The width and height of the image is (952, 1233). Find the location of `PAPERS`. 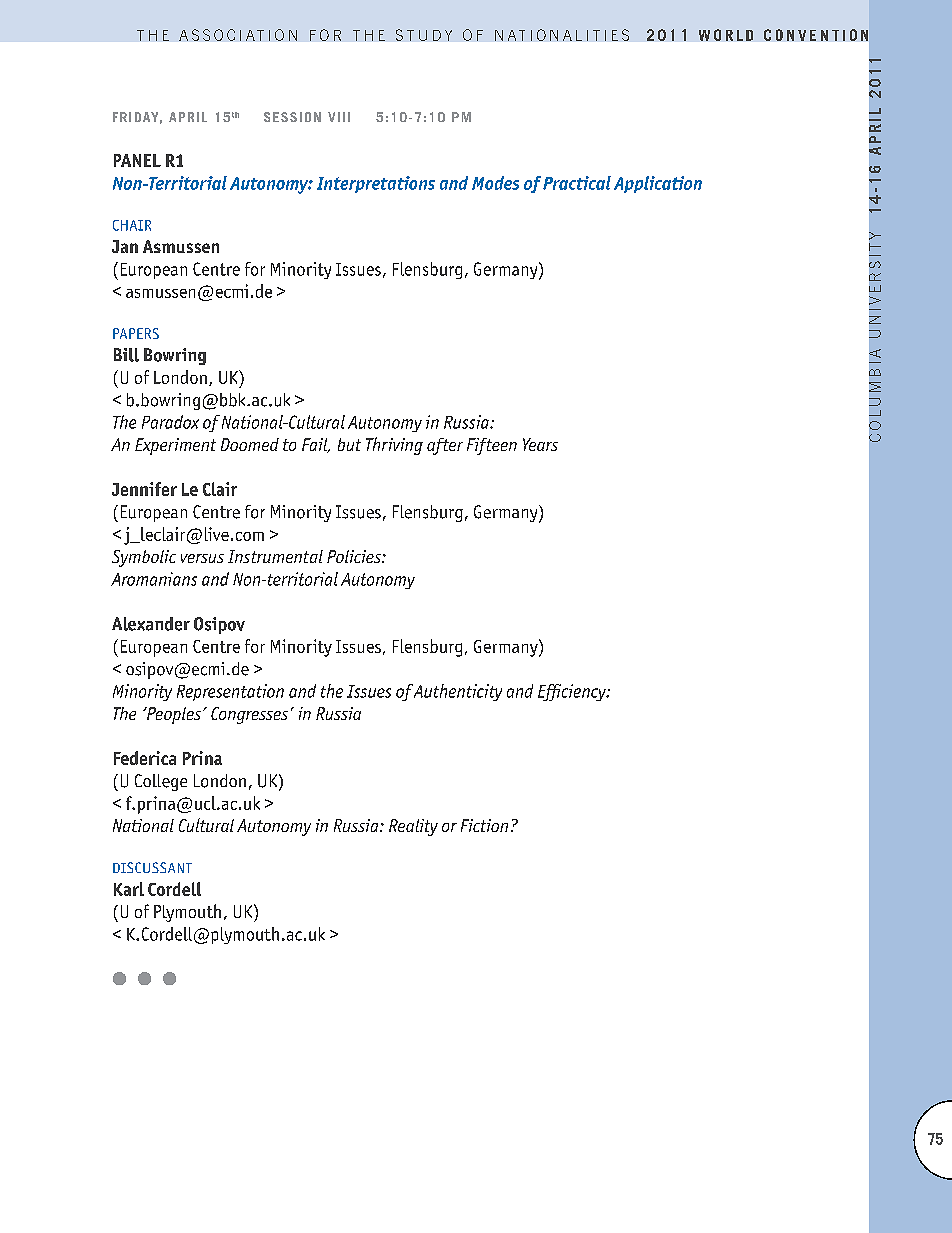

PAPERS is located at coordinates (136, 333).
